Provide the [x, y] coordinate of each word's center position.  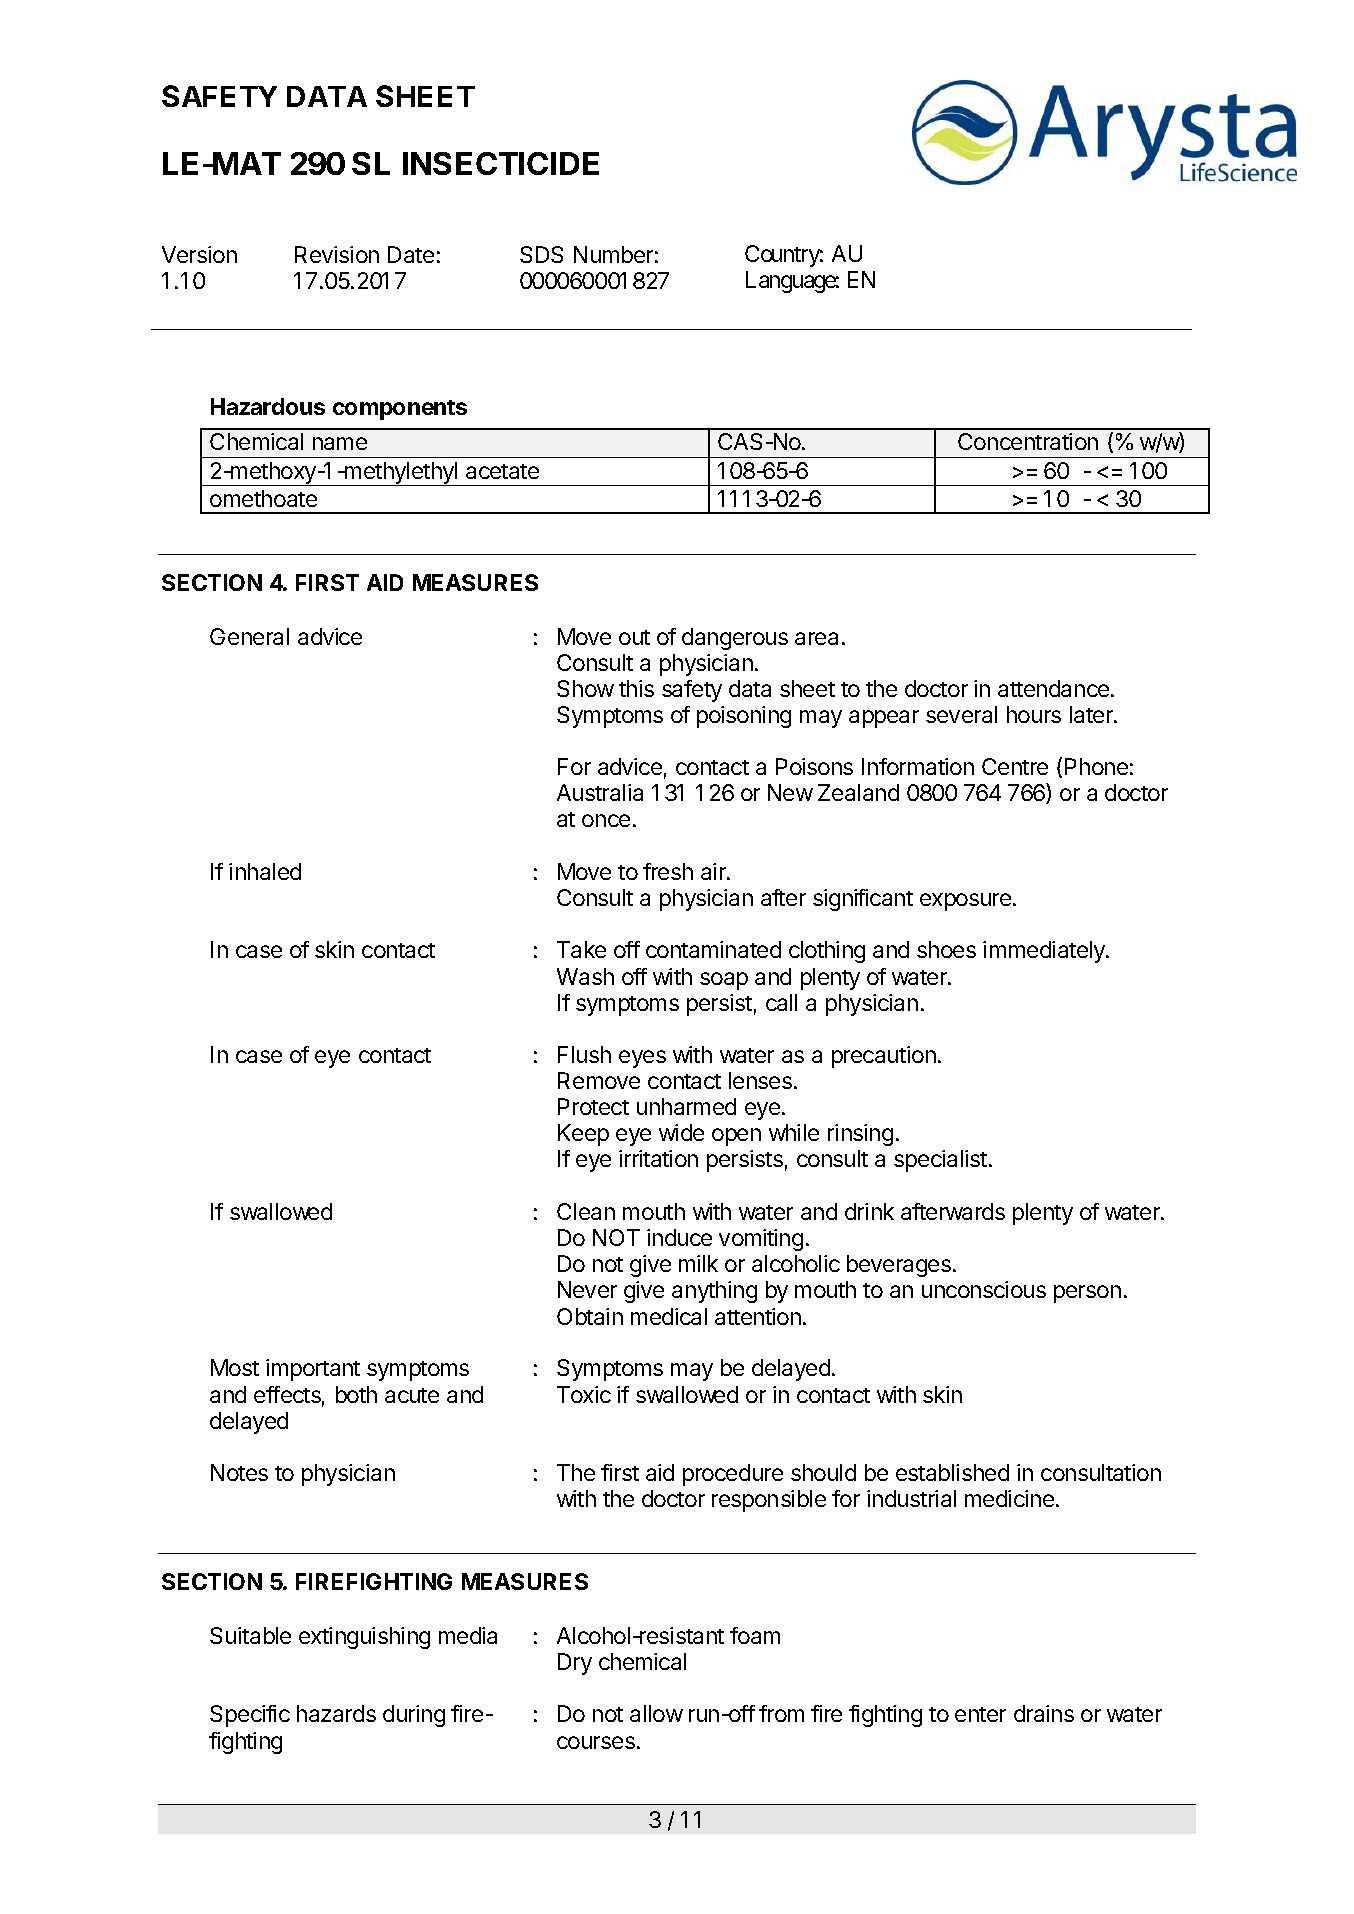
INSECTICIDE [501, 163]
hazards [336, 1713]
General [249, 636]
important [313, 1370]
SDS [541, 254]
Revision [337, 254]
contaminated [713, 949]
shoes [946, 949]
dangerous [735, 639]
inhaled [265, 871]
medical [669, 1316]
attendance [1055, 688]
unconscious [984, 1289]
